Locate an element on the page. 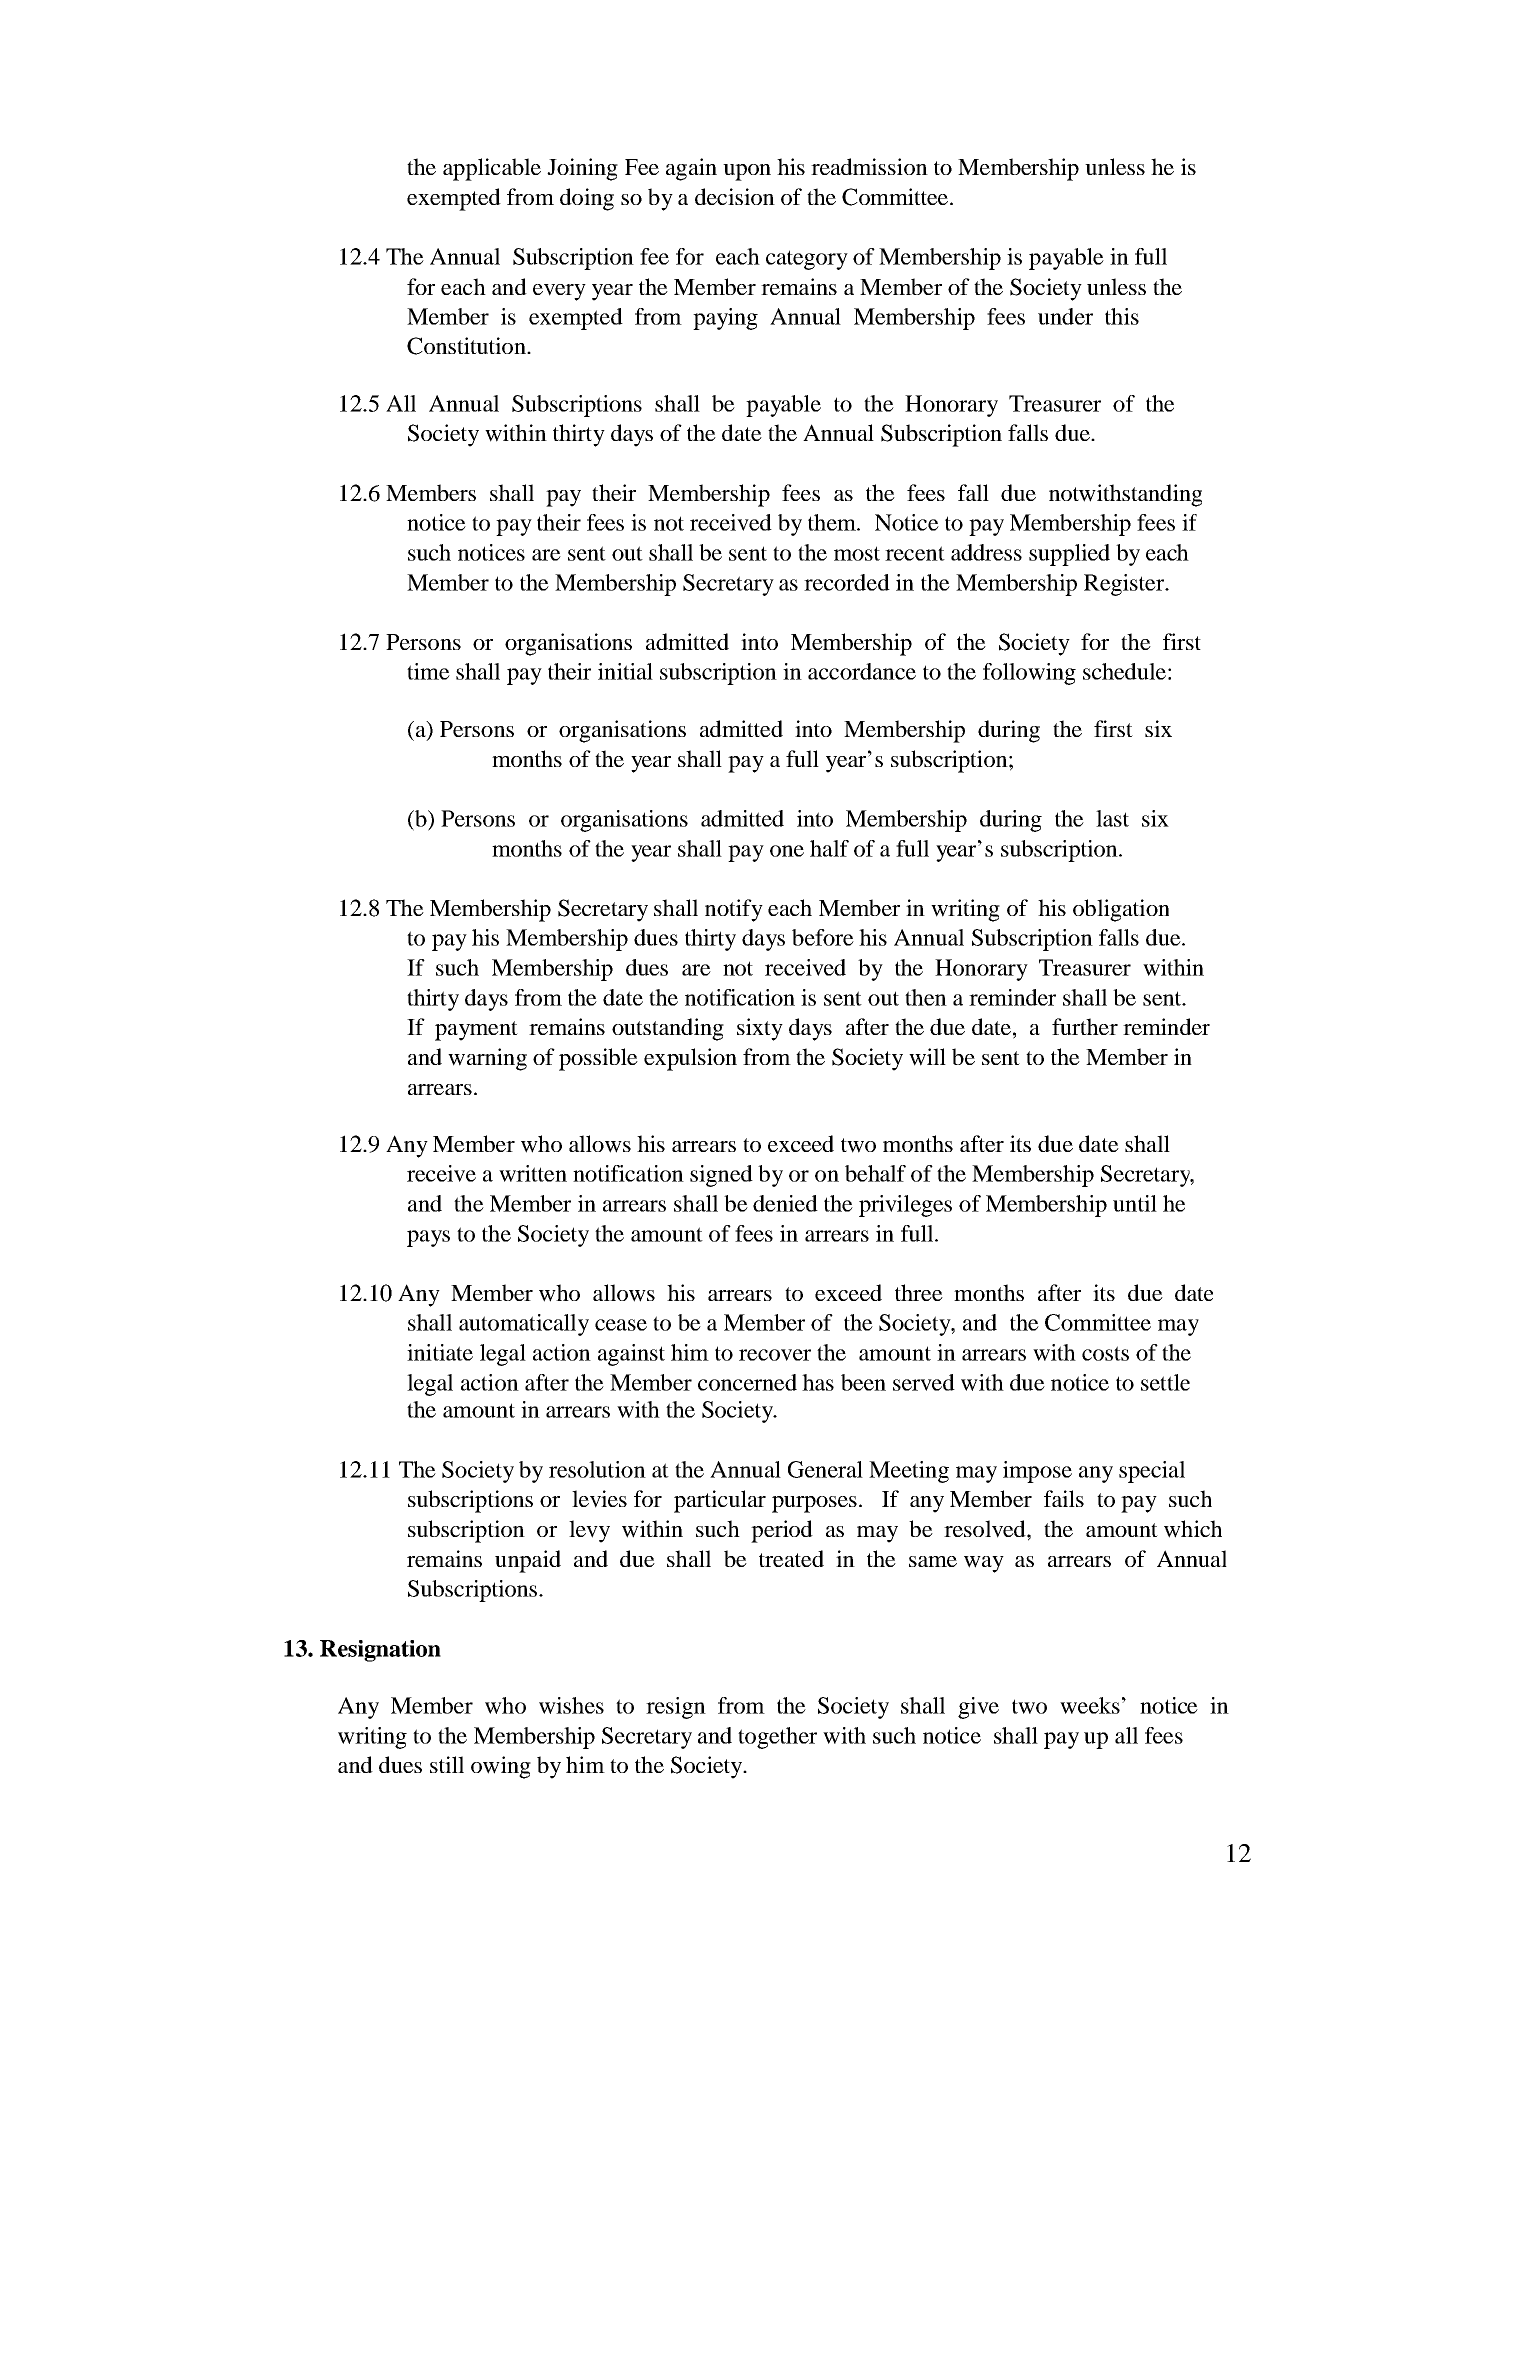  applicable is located at coordinates (492, 169).
